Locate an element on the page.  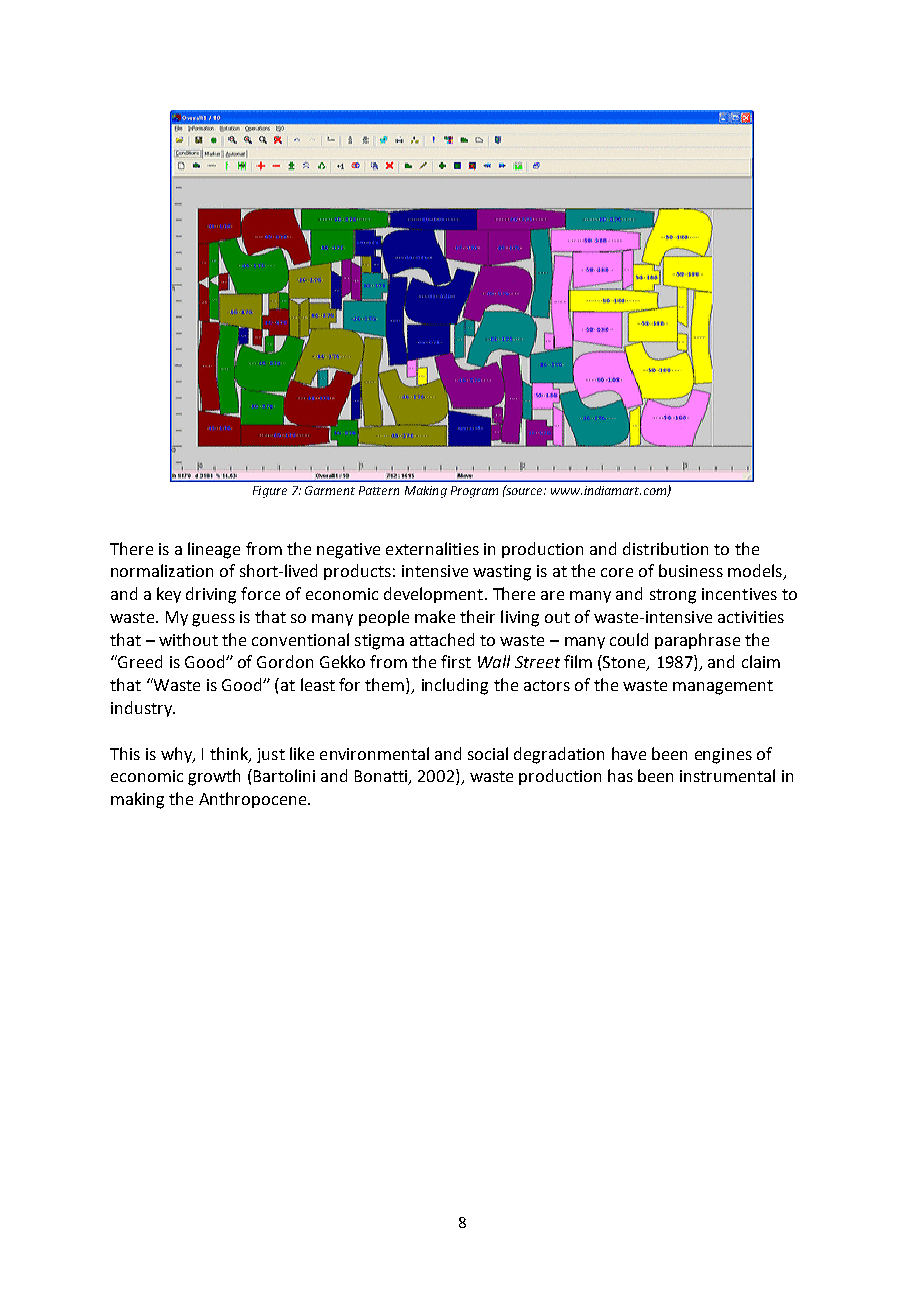
management is located at coordinates (723, 687).
